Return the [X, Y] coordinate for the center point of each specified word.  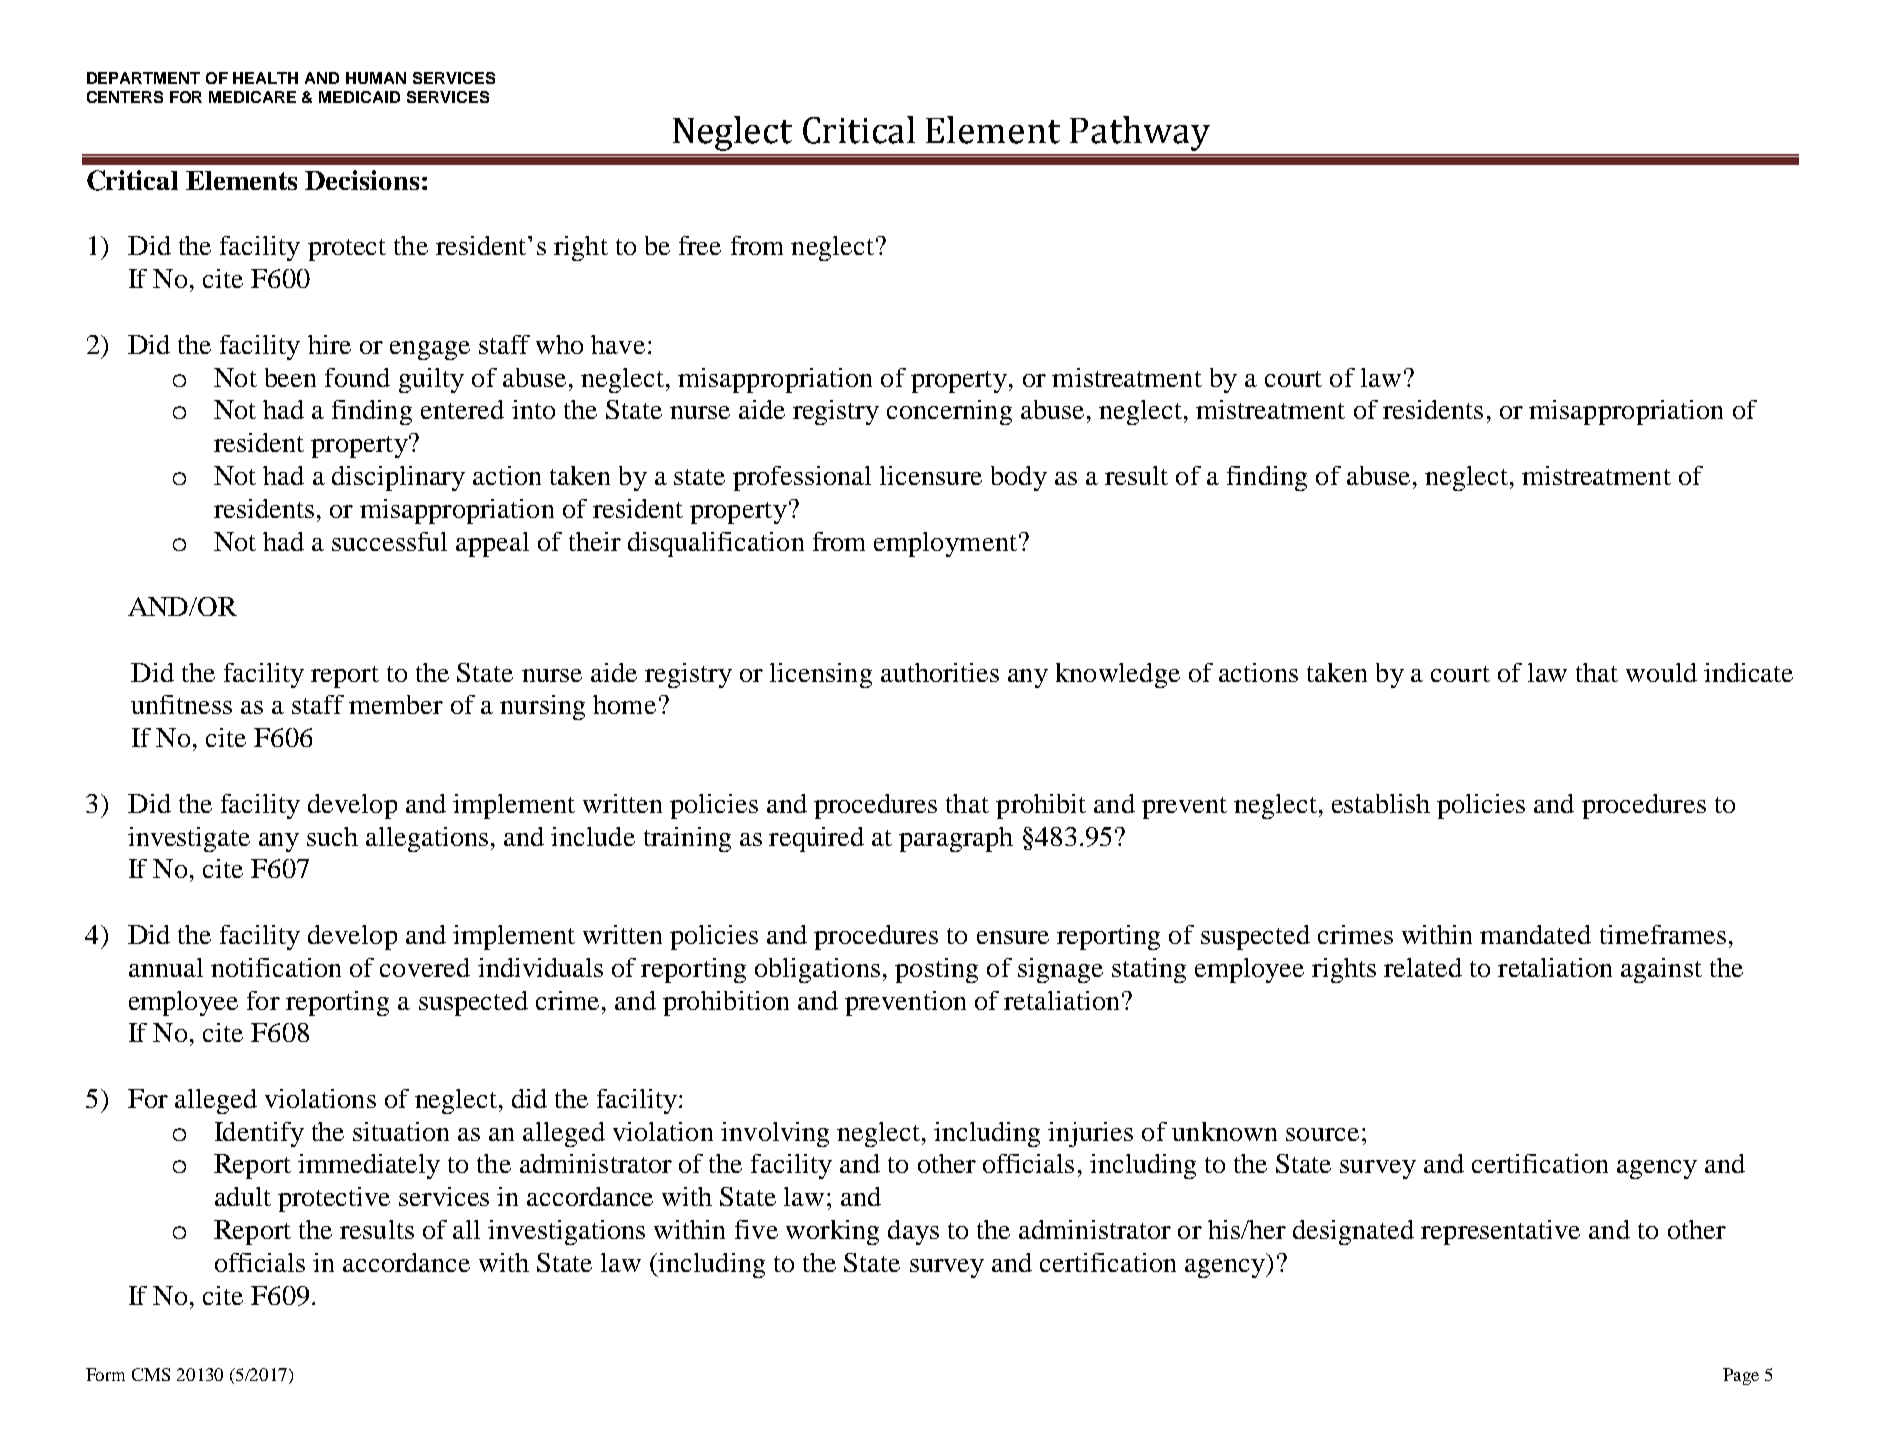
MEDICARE [252, 97]
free [700, 245]
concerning [949, 412]
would [1661, 672]
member [396, 704]
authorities [940, 672]
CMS [151, 1374]
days [913, 1232]
